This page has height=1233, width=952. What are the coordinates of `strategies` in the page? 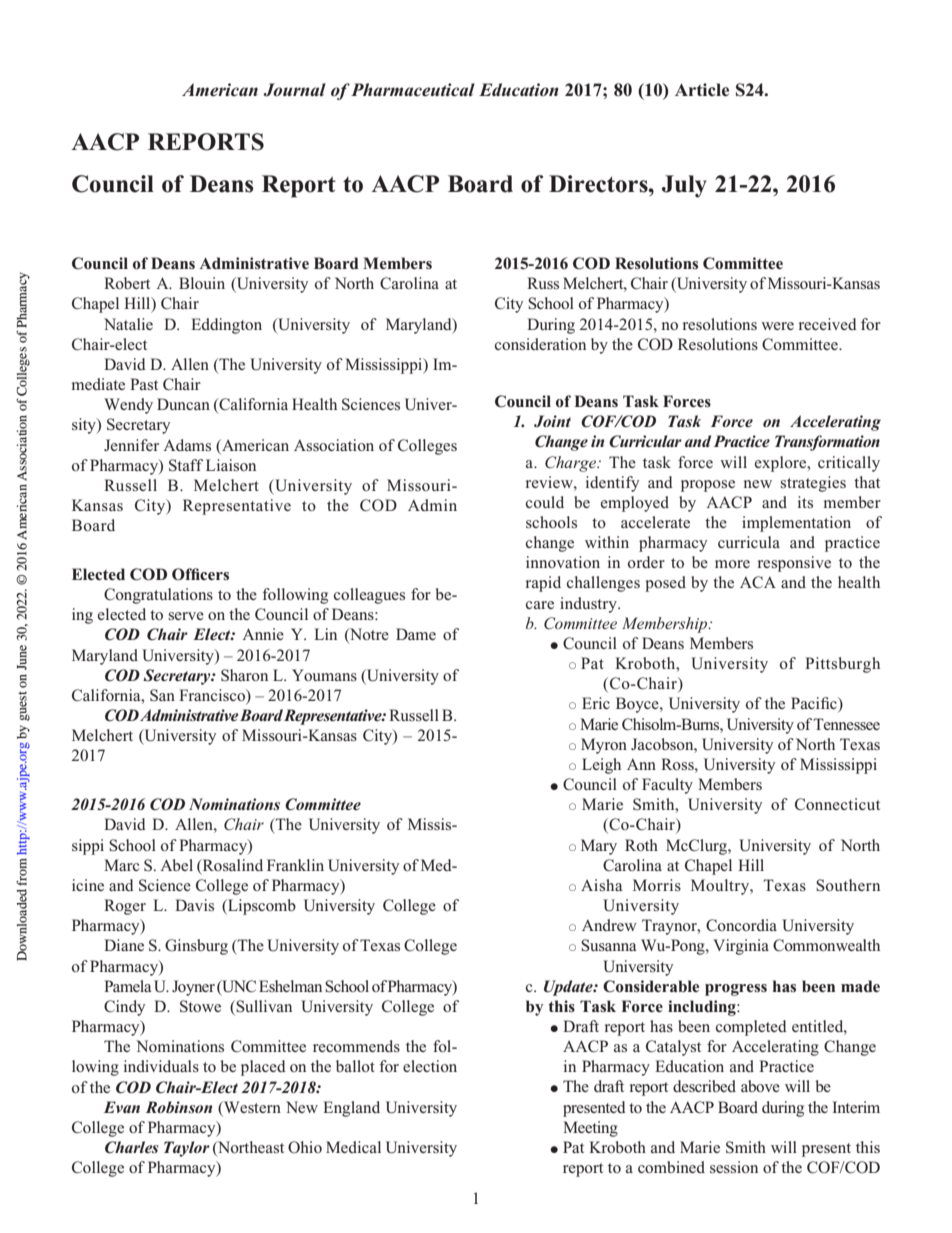 It's located at (813, 484).
